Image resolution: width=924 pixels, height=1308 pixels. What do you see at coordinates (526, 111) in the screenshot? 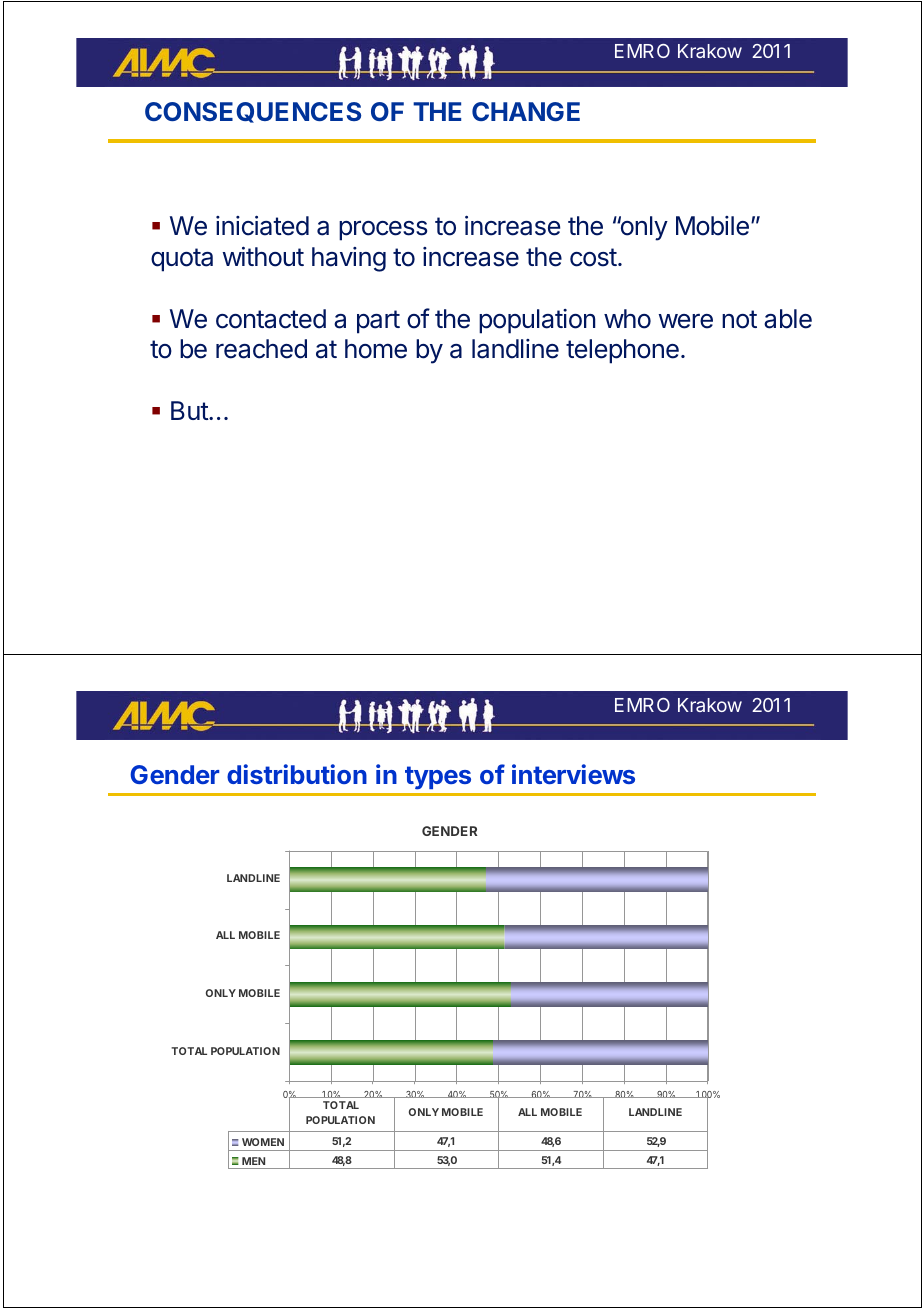
I see `CHANGE` at bounding box center [526, 111].
